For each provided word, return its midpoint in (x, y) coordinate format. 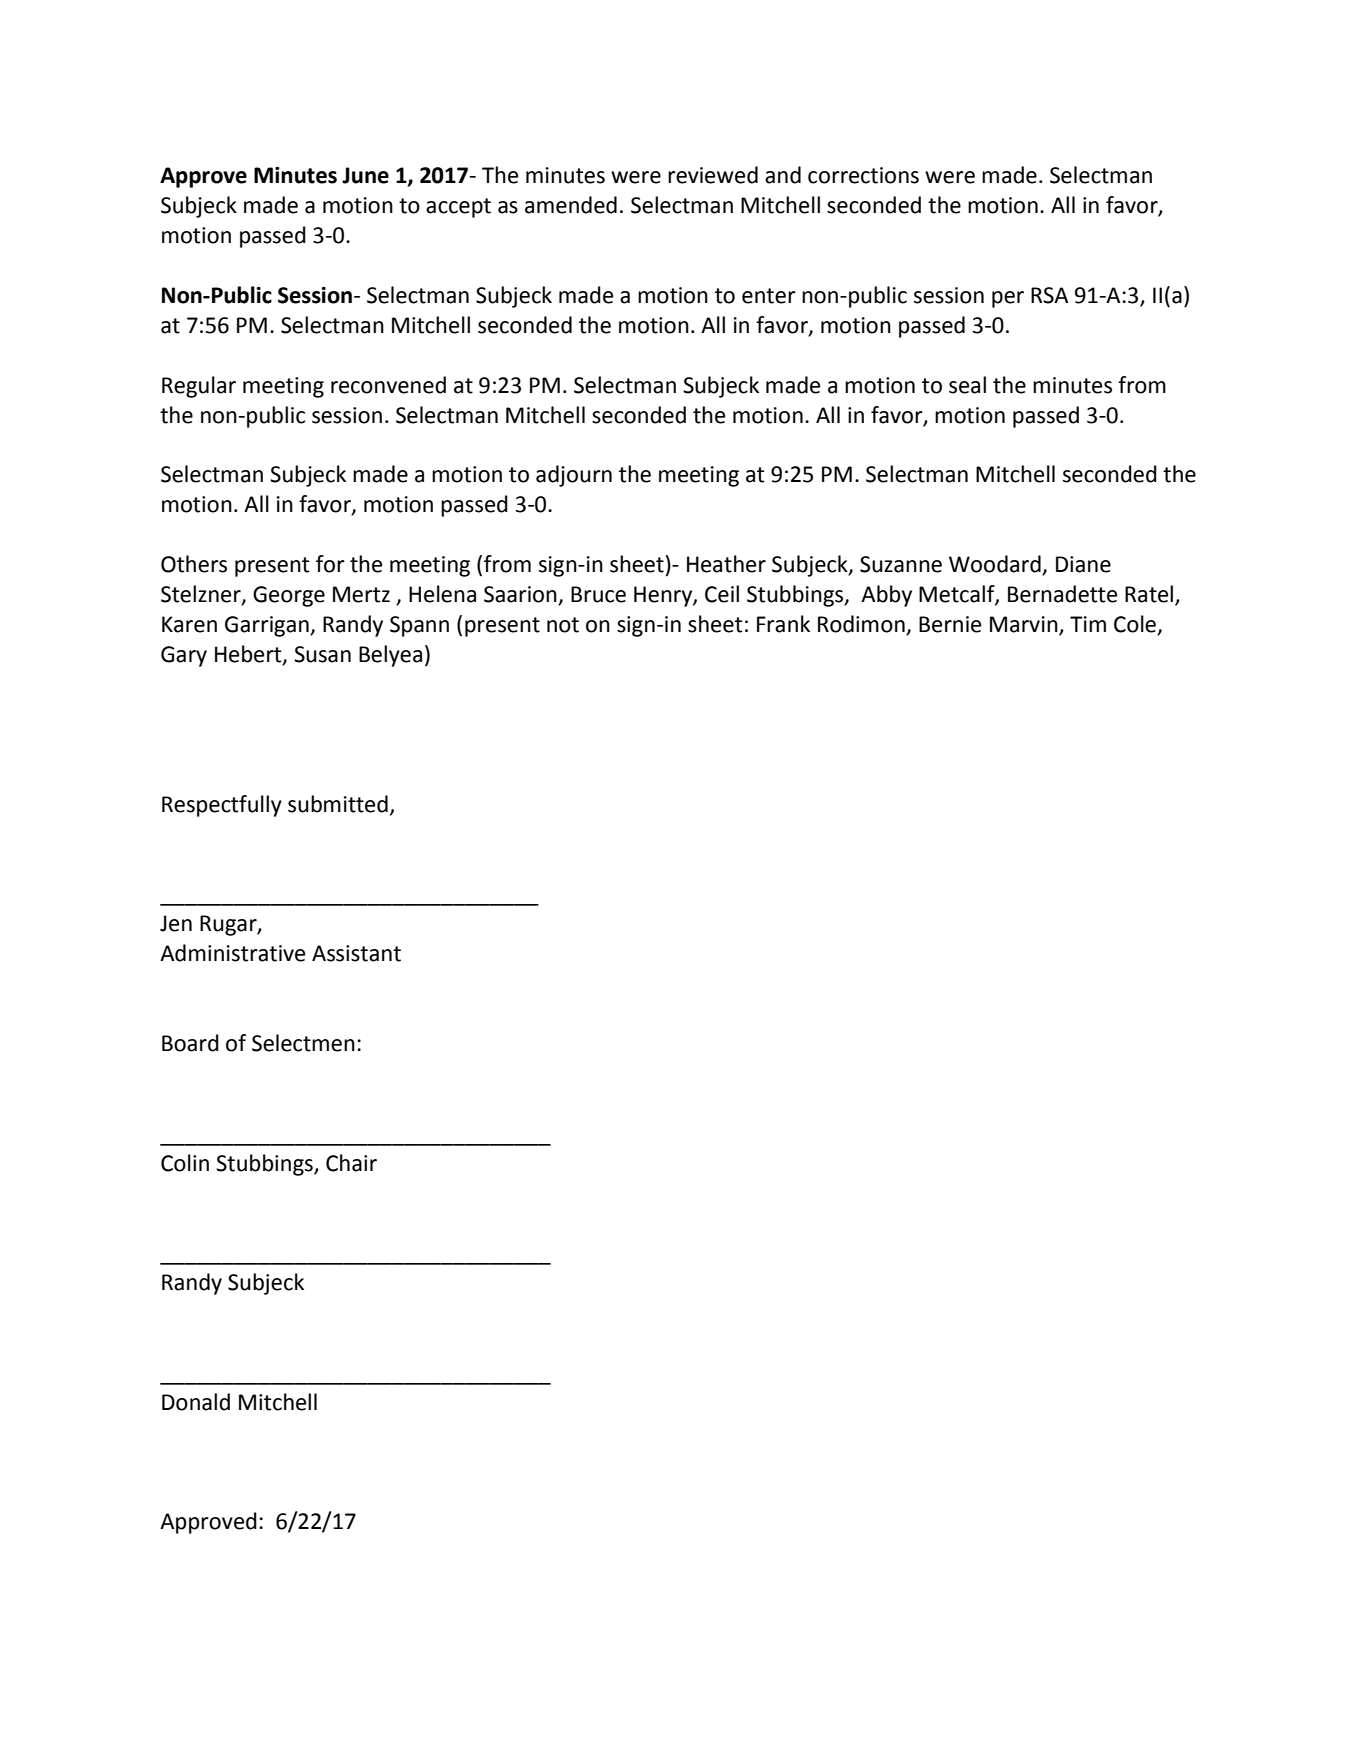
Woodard (996, 565)
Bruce (598, 594)
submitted (338, 804)
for (330, 564)
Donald (196, 1402)
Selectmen (303, 1043)
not (563, 625)
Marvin (1025, 625)
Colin (185, 1163)
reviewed (713, 175)
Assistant (356, 953)
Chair (351, 1163)
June (365, 175)
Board (190, 1043)
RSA (1049, 295)
